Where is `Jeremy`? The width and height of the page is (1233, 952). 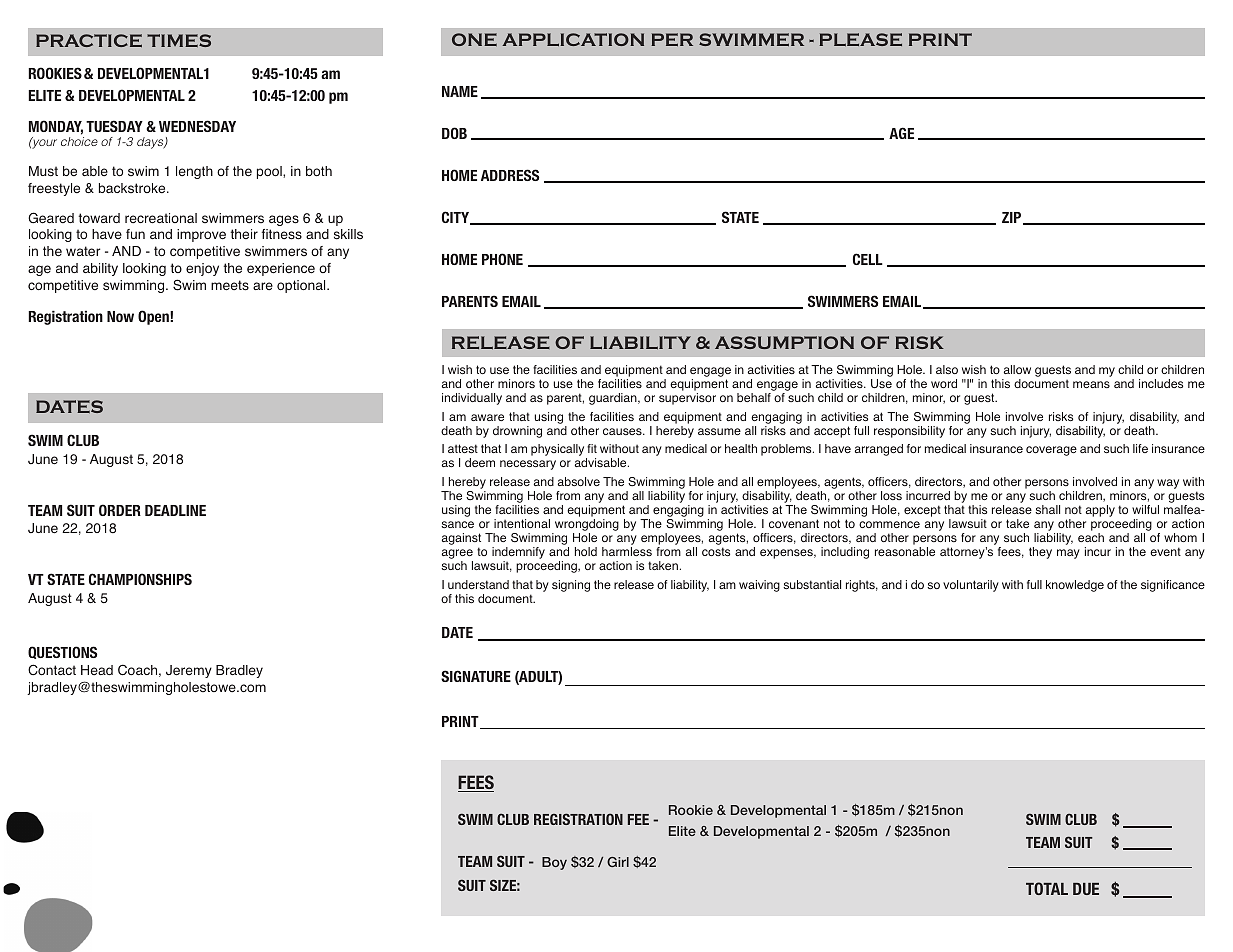
Jeremy is located at coordinates (189, 671).
